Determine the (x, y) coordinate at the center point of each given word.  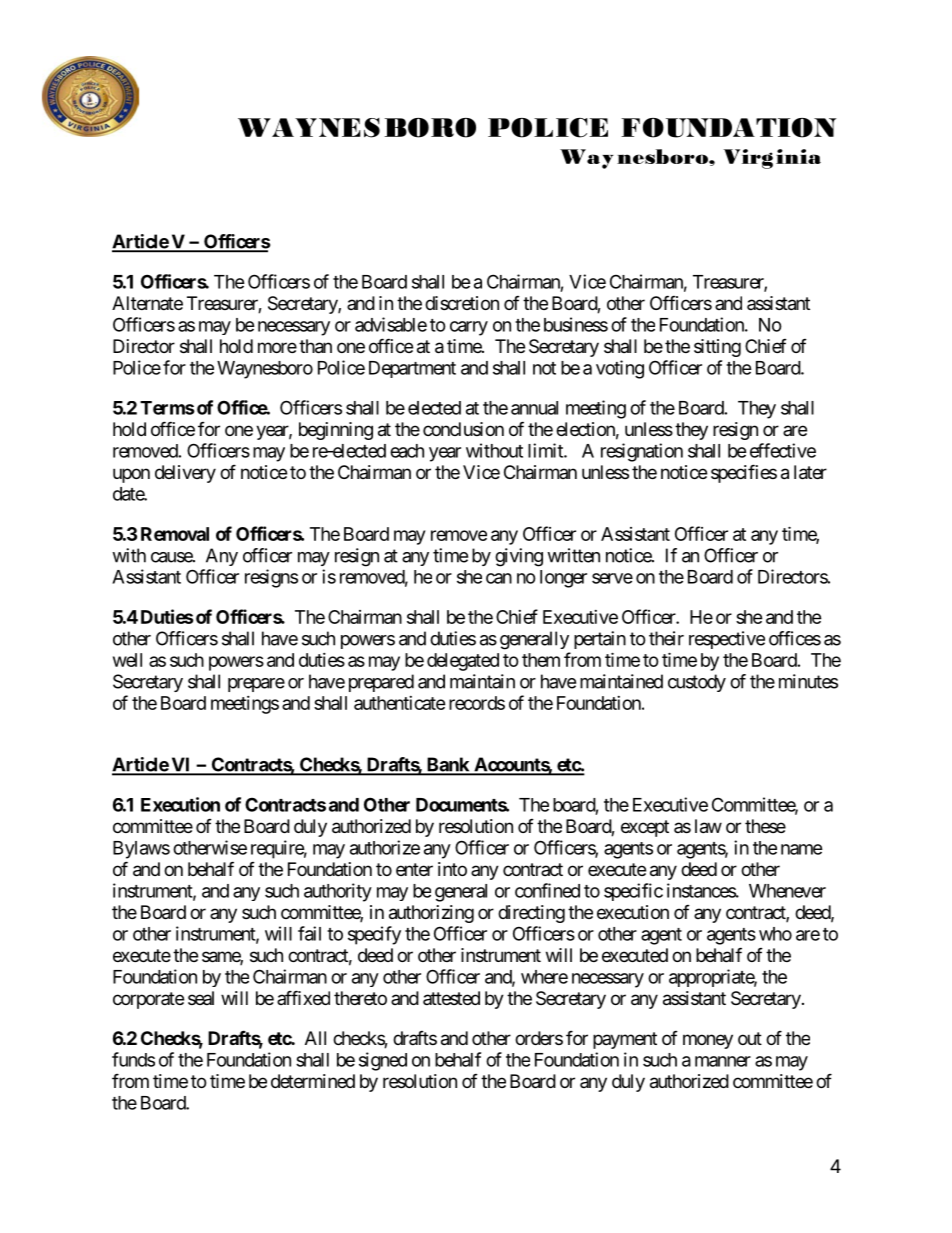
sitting (717, 348)
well (127, 660)
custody (697, 683)
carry (469, 328)
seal (201, 998)
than (315, 346)
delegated (463, 662)
